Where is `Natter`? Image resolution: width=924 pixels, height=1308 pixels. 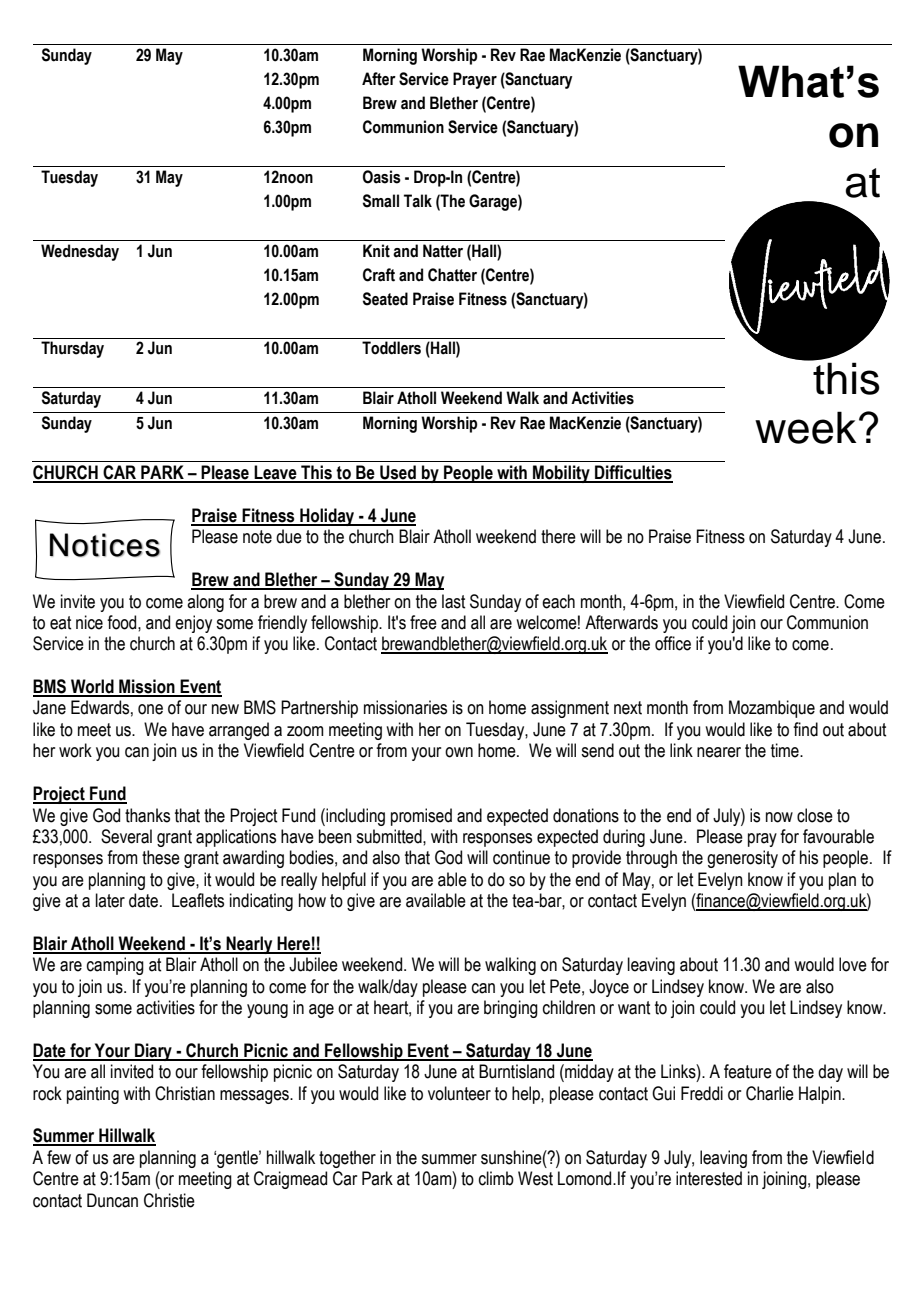 Natter is located at coordinates (443, 251).
